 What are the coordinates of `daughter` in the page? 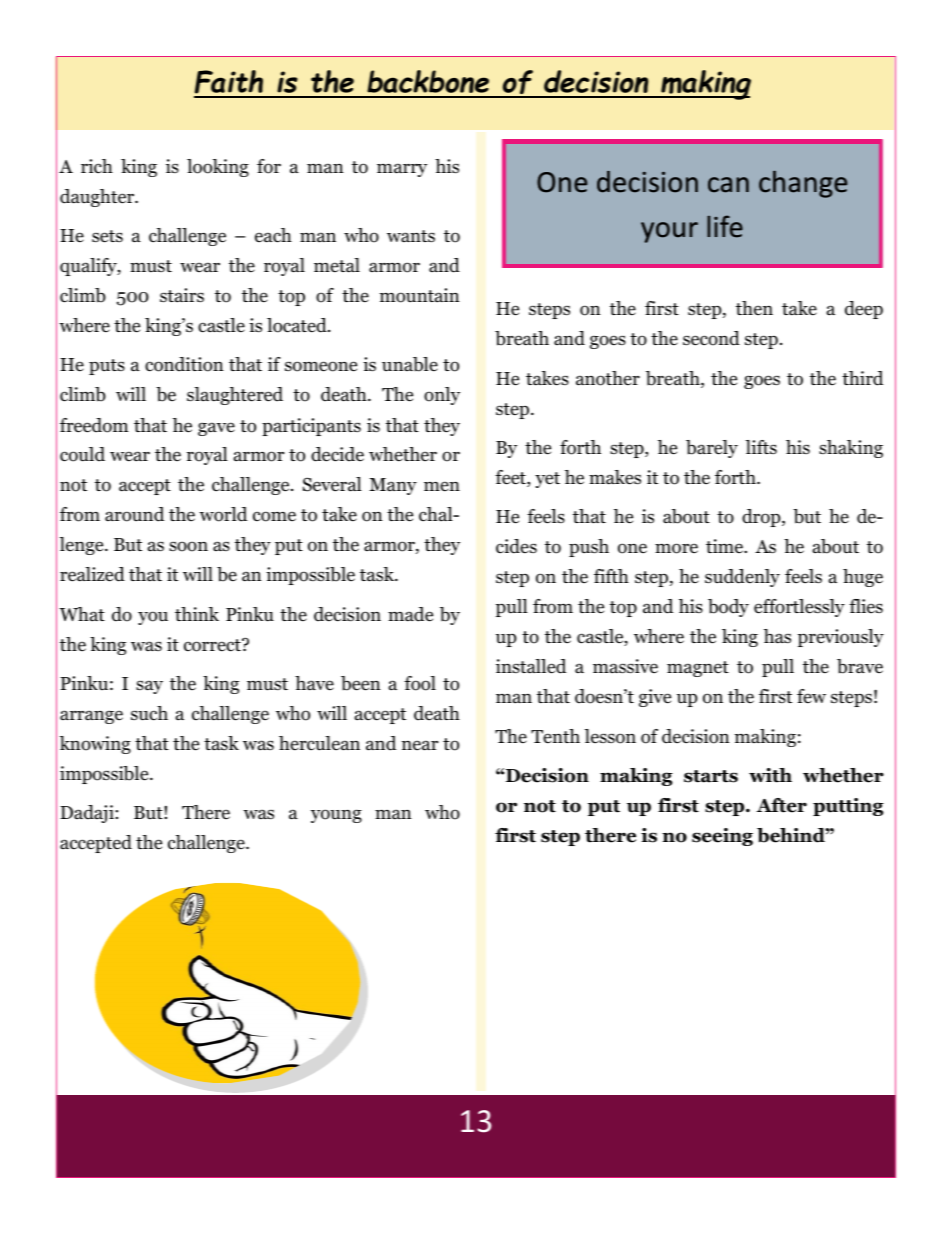 It's located at (98, 198).
